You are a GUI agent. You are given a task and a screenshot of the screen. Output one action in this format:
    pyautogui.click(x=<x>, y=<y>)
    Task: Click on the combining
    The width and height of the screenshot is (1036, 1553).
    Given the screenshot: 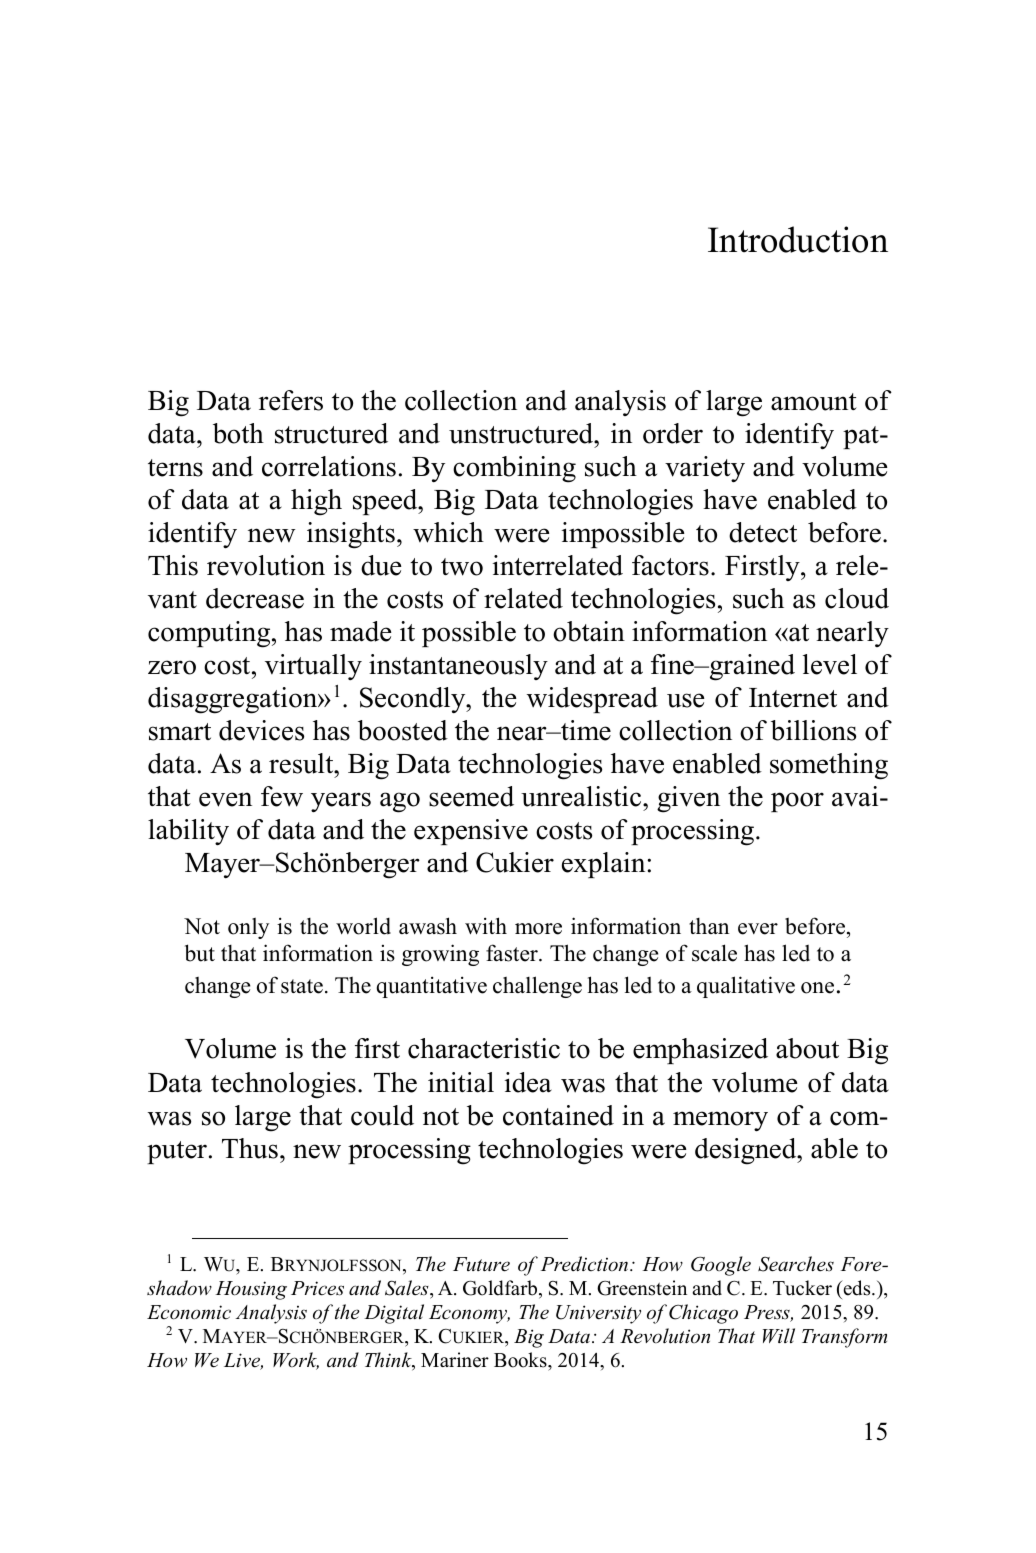 What is the action you would take?
    pyautogui.click(x=514, y=469)
